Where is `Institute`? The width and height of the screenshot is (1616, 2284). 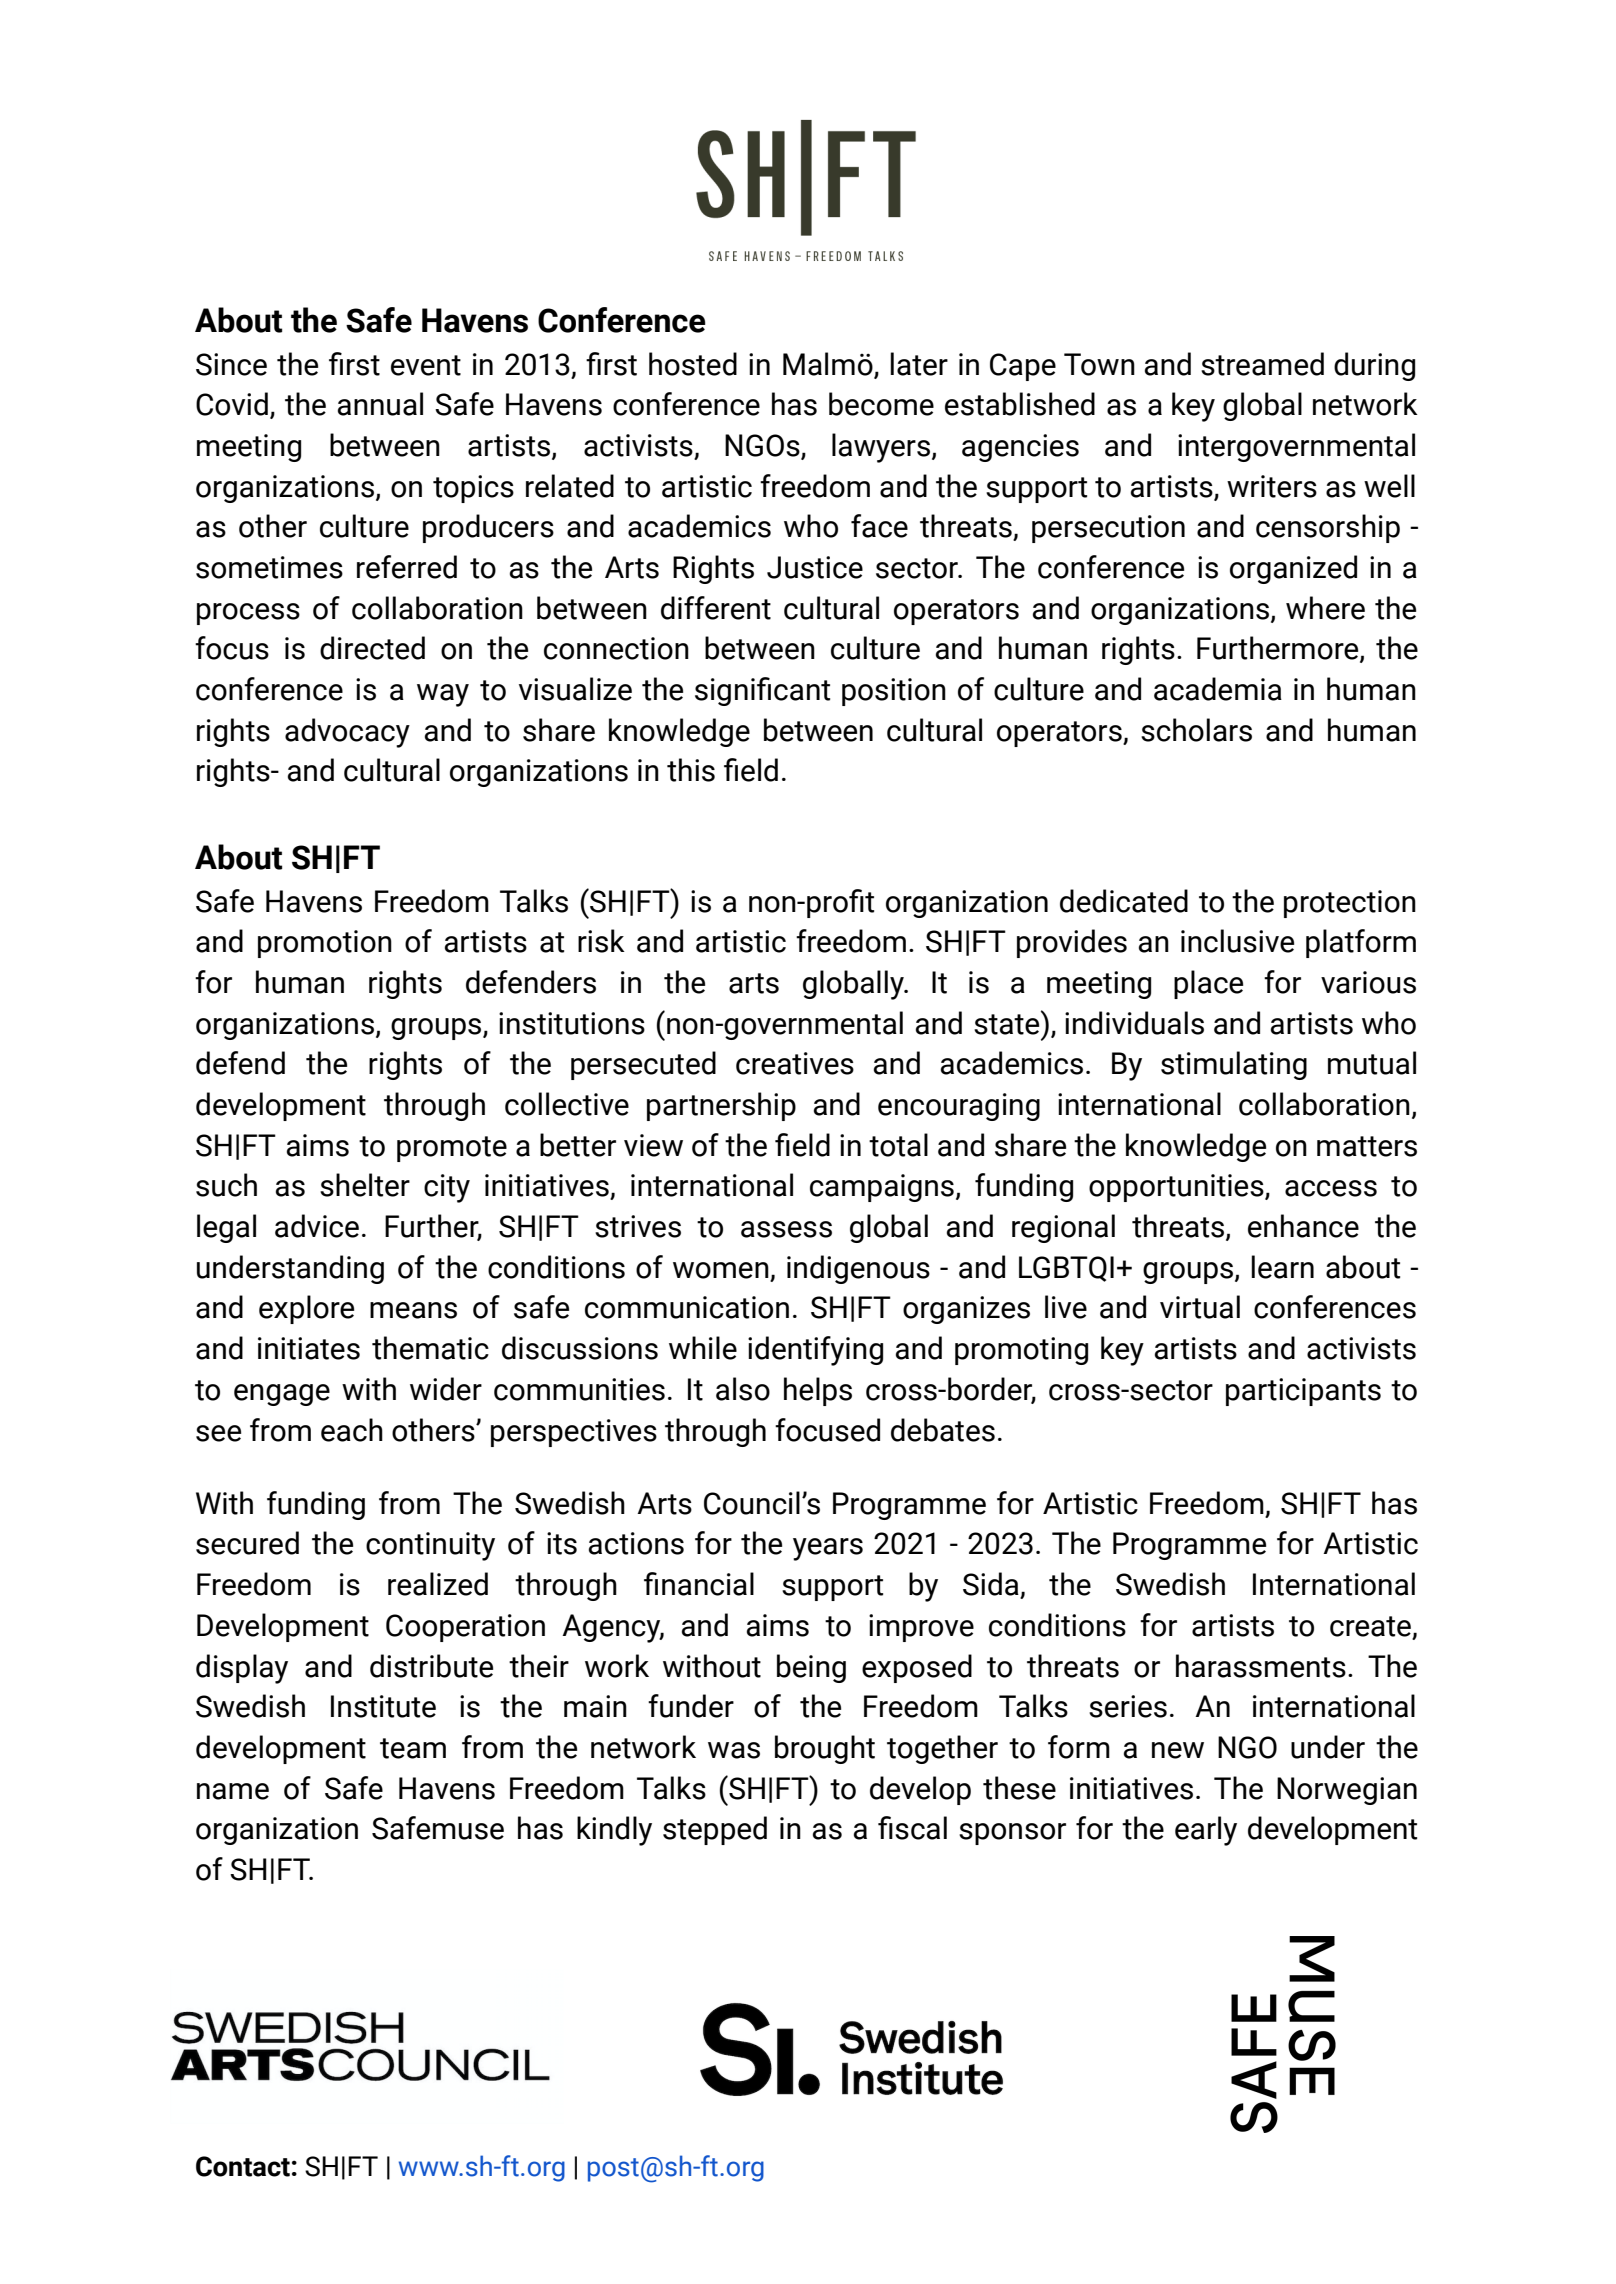 Institute is located at coordinates (383, 1706).
